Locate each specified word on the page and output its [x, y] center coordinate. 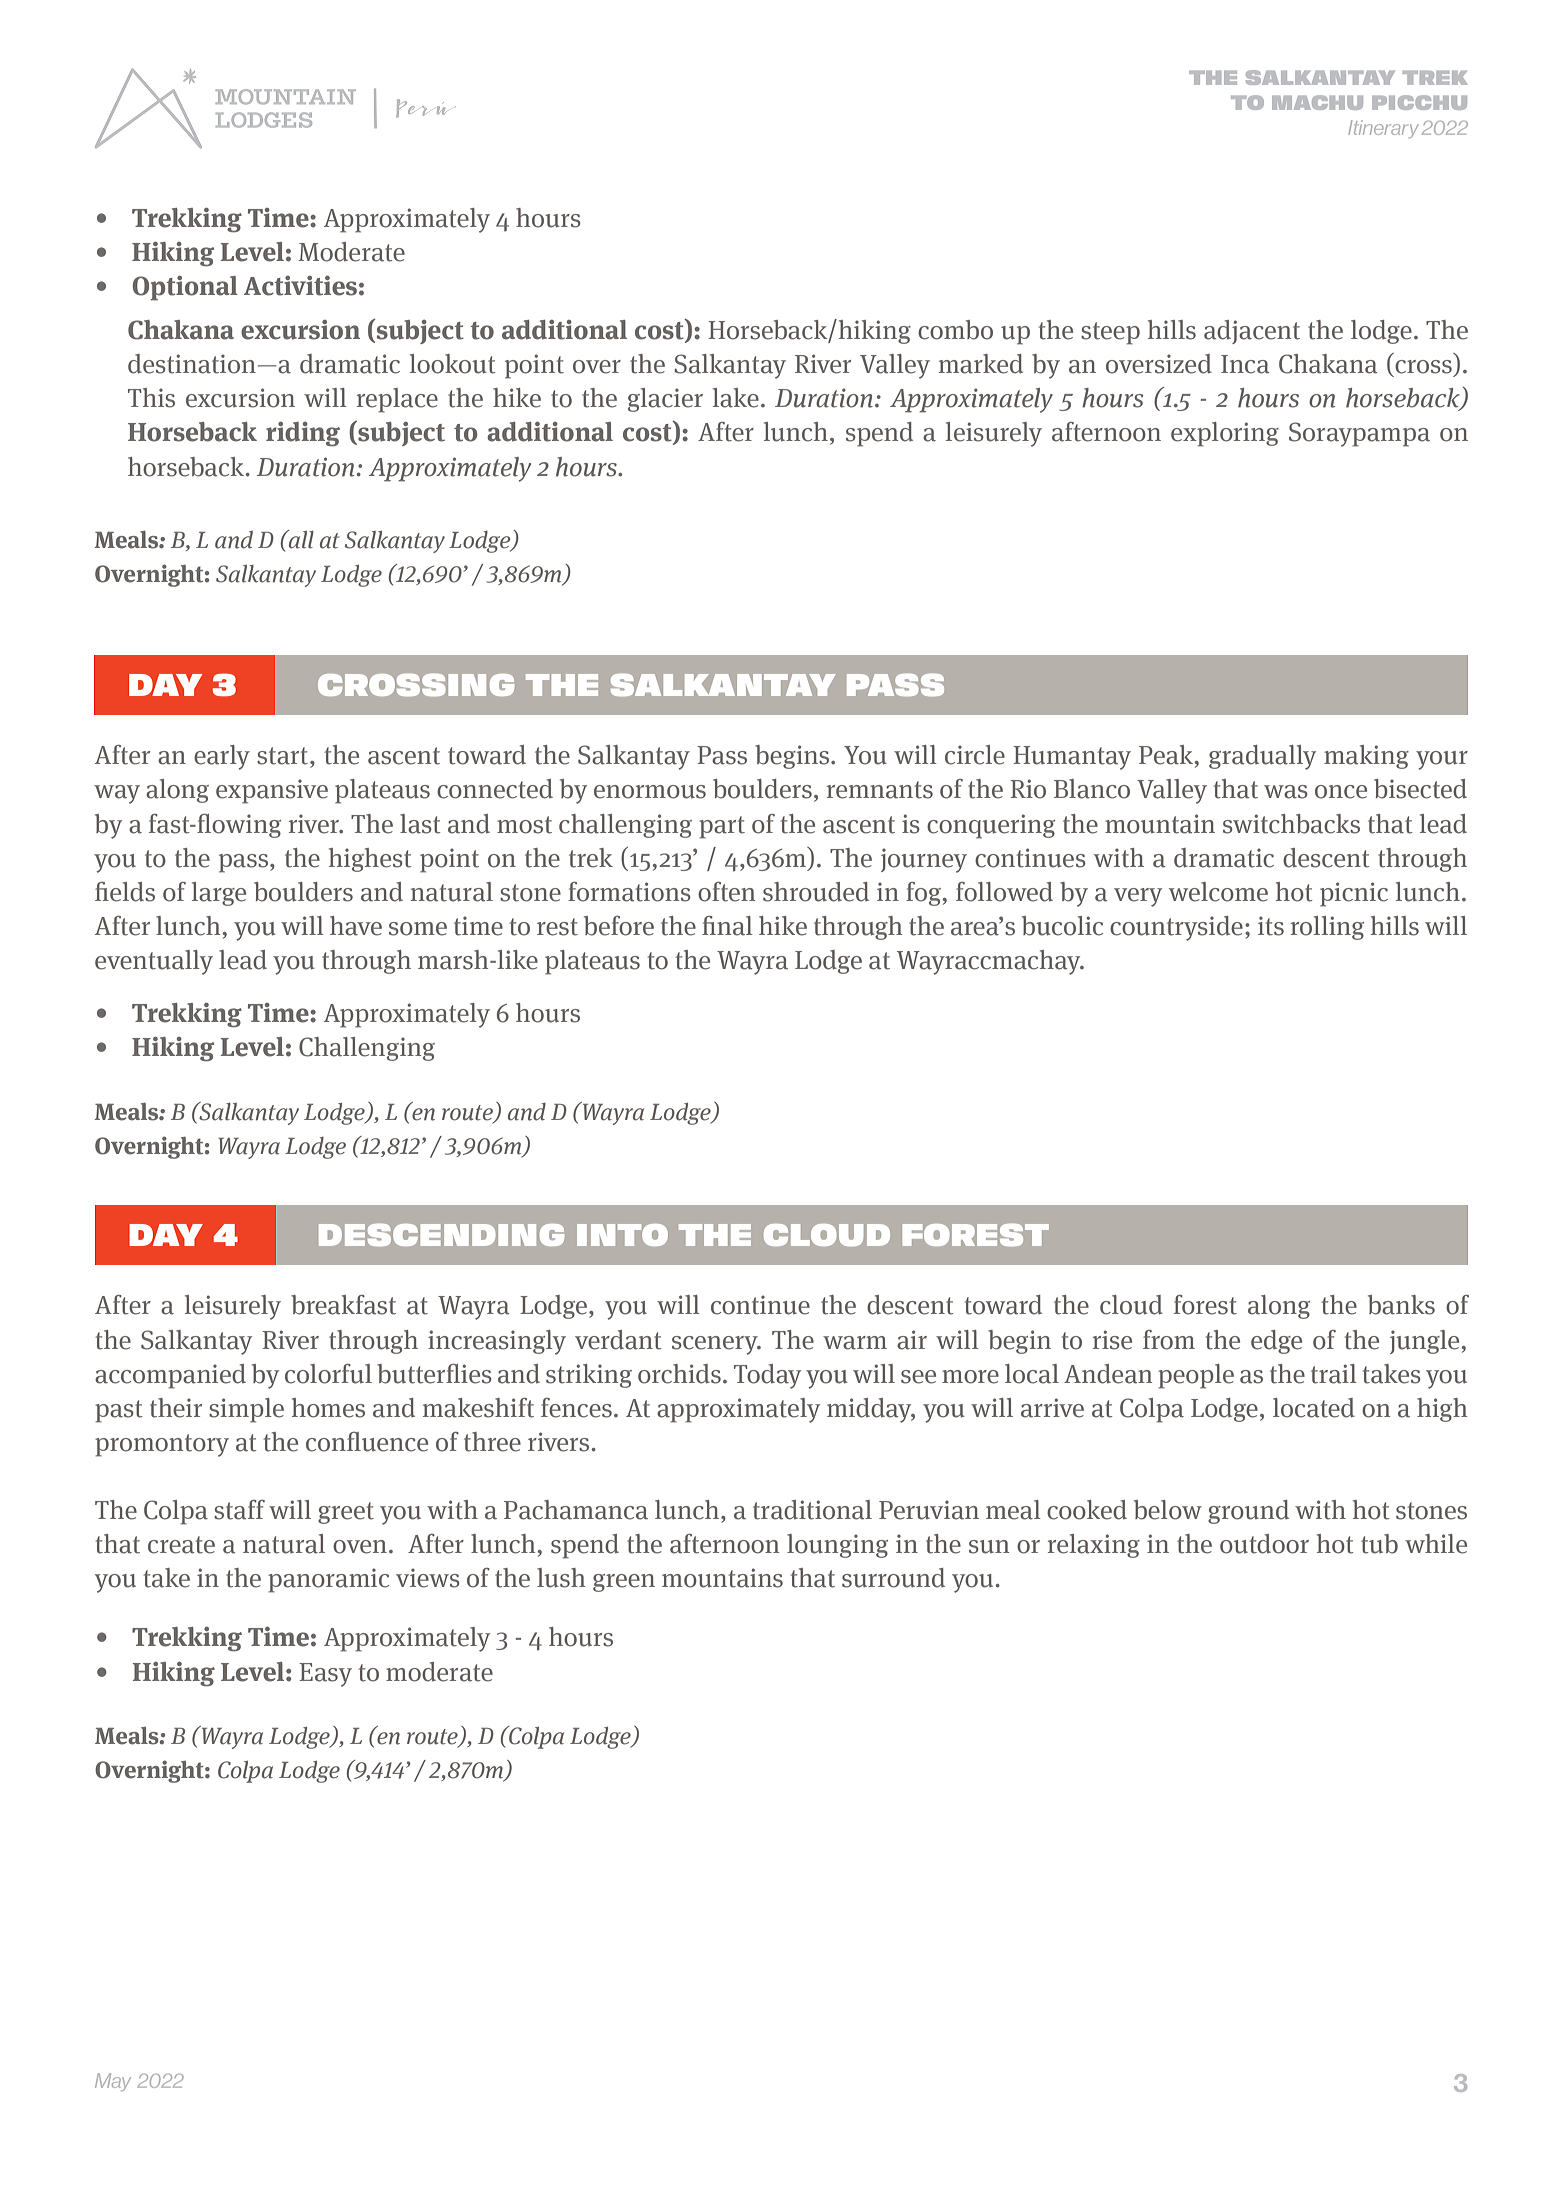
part [722, 827]
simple [246, 1410]
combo [955, 330]
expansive [272, 791]
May [113, 2082]
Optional [185, 288]
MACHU [1317, 102]
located [1314, 1408]
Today [767, 1376]
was [1286, 792]
